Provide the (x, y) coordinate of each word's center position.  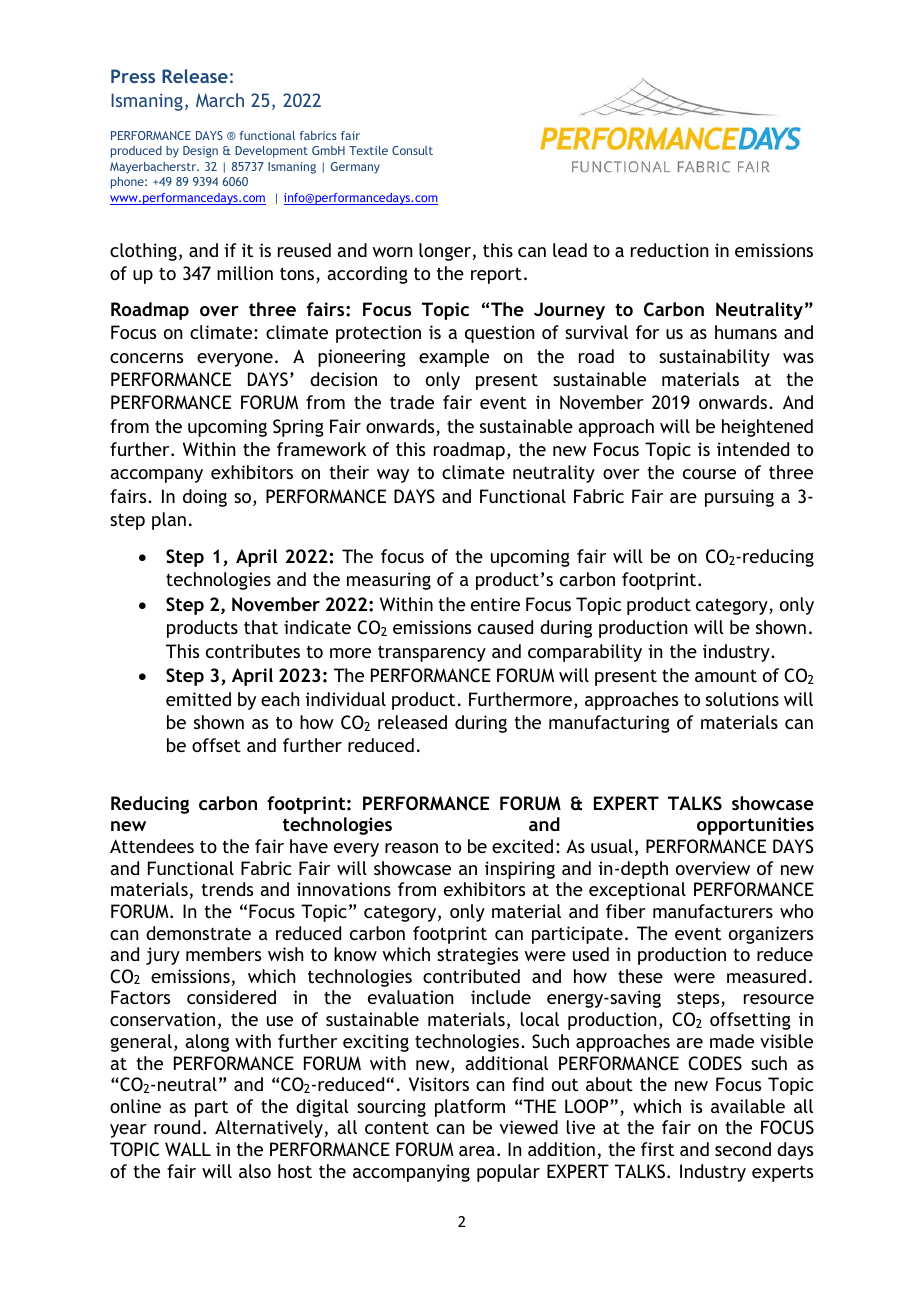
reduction (669, 250)
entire (495, 604)
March (220, 100)
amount (726, 676)
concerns (146, 358)
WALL (188, 1149)
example (454, 358)
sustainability (714, 358)
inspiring (520, 870)
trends (227, 889)
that (261, 627)
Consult (412, 150)
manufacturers (713, 911)
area (477, 1151)
